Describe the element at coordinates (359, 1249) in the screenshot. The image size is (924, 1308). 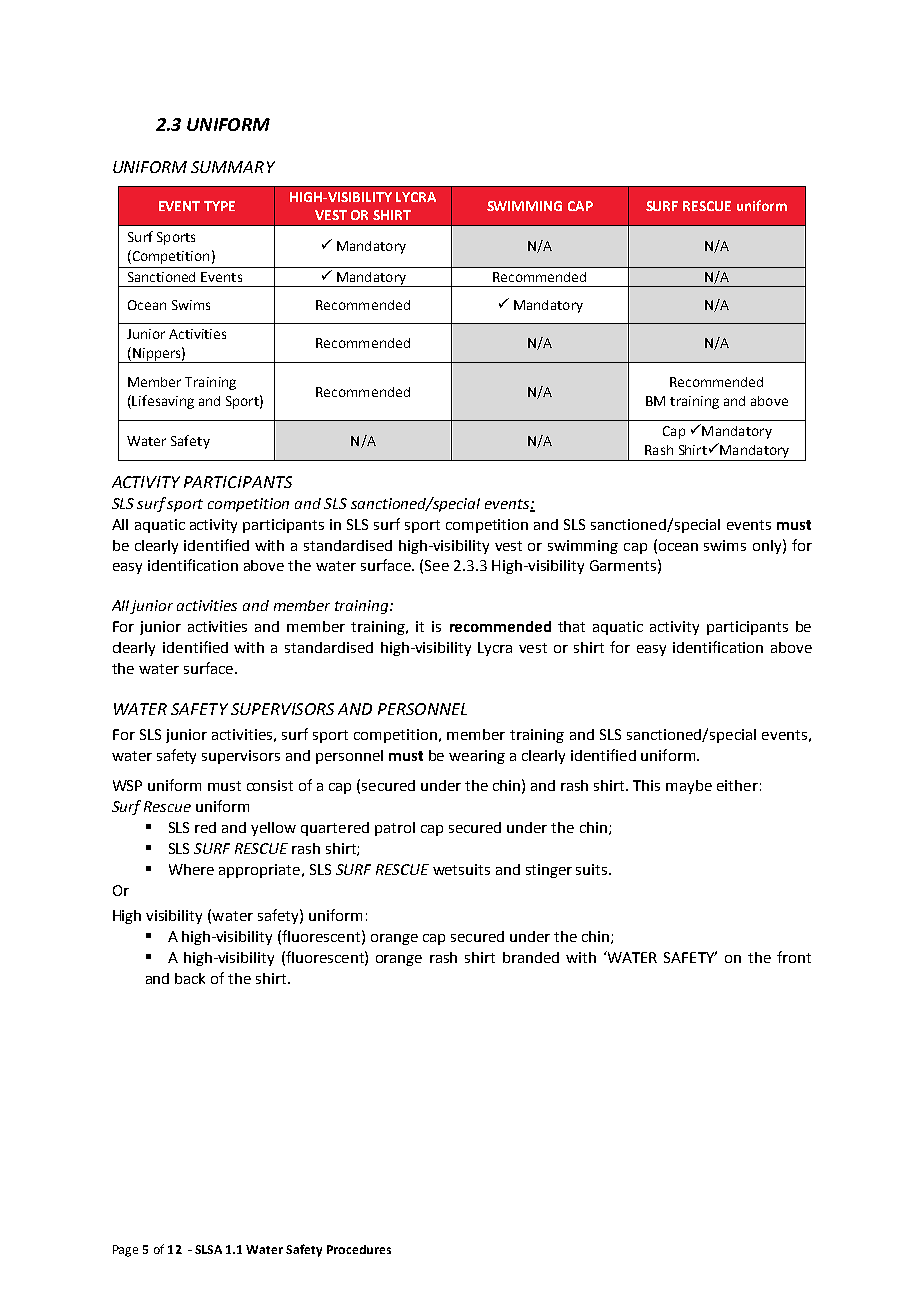
I see `Procedures` at that location.
